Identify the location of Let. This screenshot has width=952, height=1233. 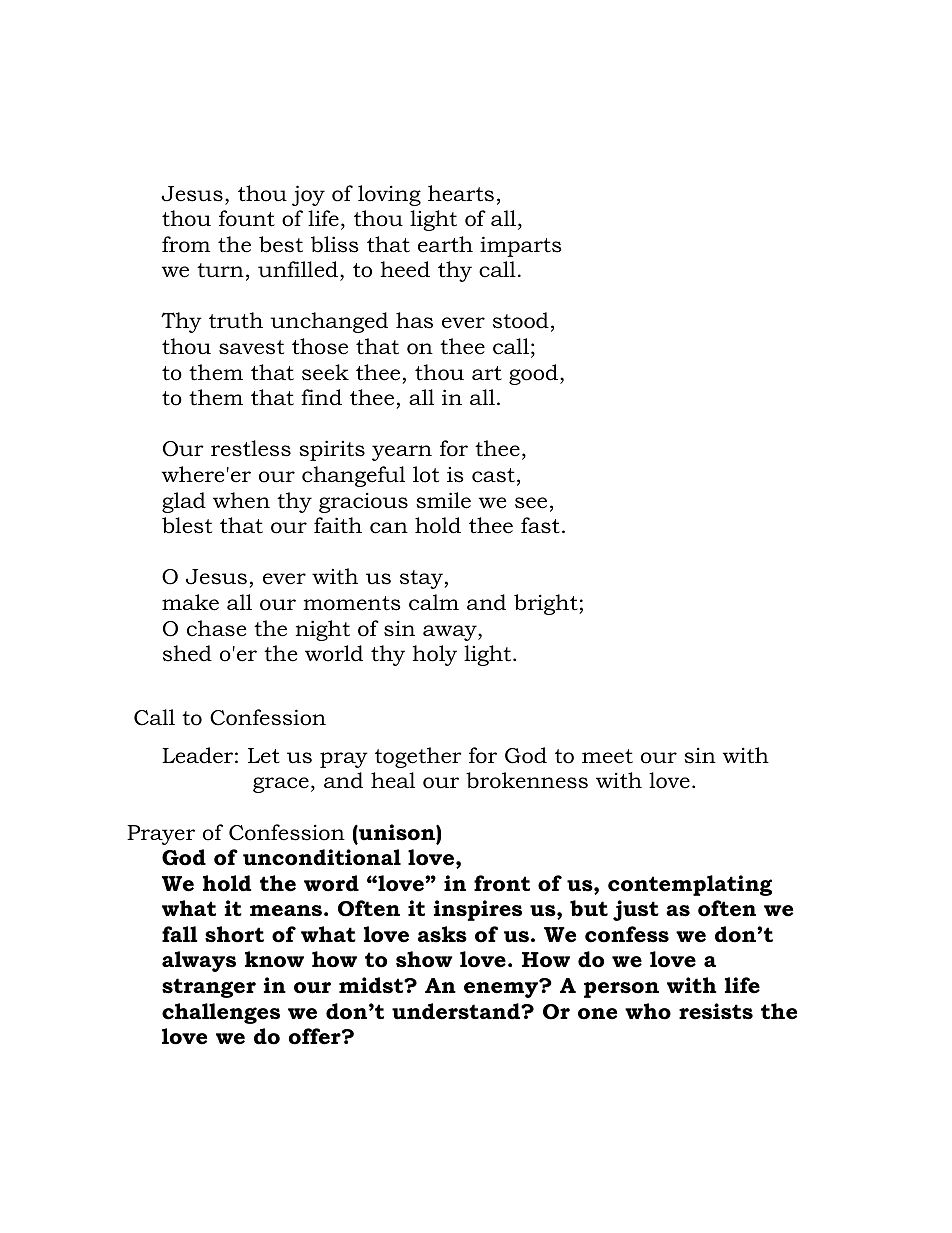
(264, 756).
